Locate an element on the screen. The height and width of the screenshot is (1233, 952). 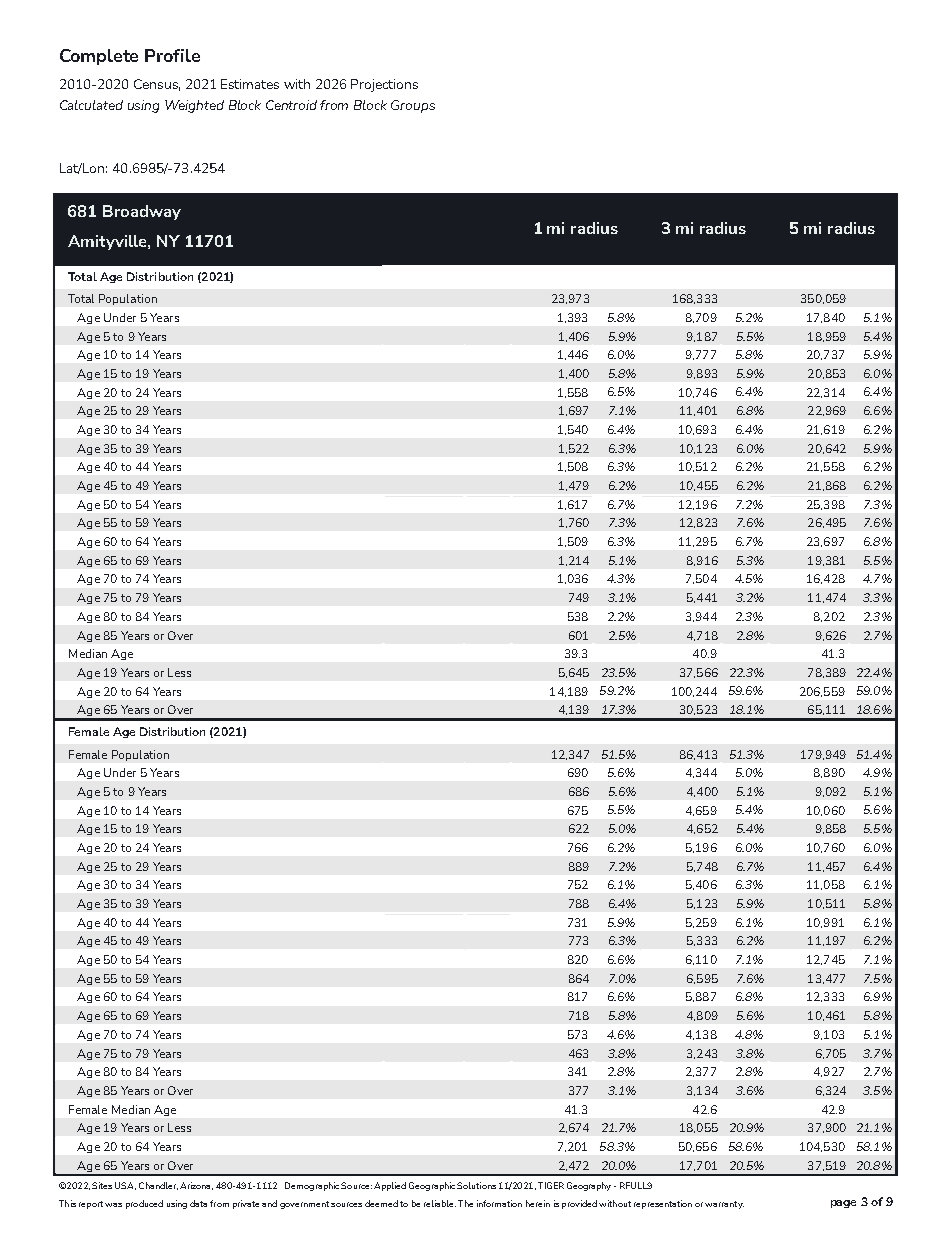
Weighted is located at coordinates (194, 106).
